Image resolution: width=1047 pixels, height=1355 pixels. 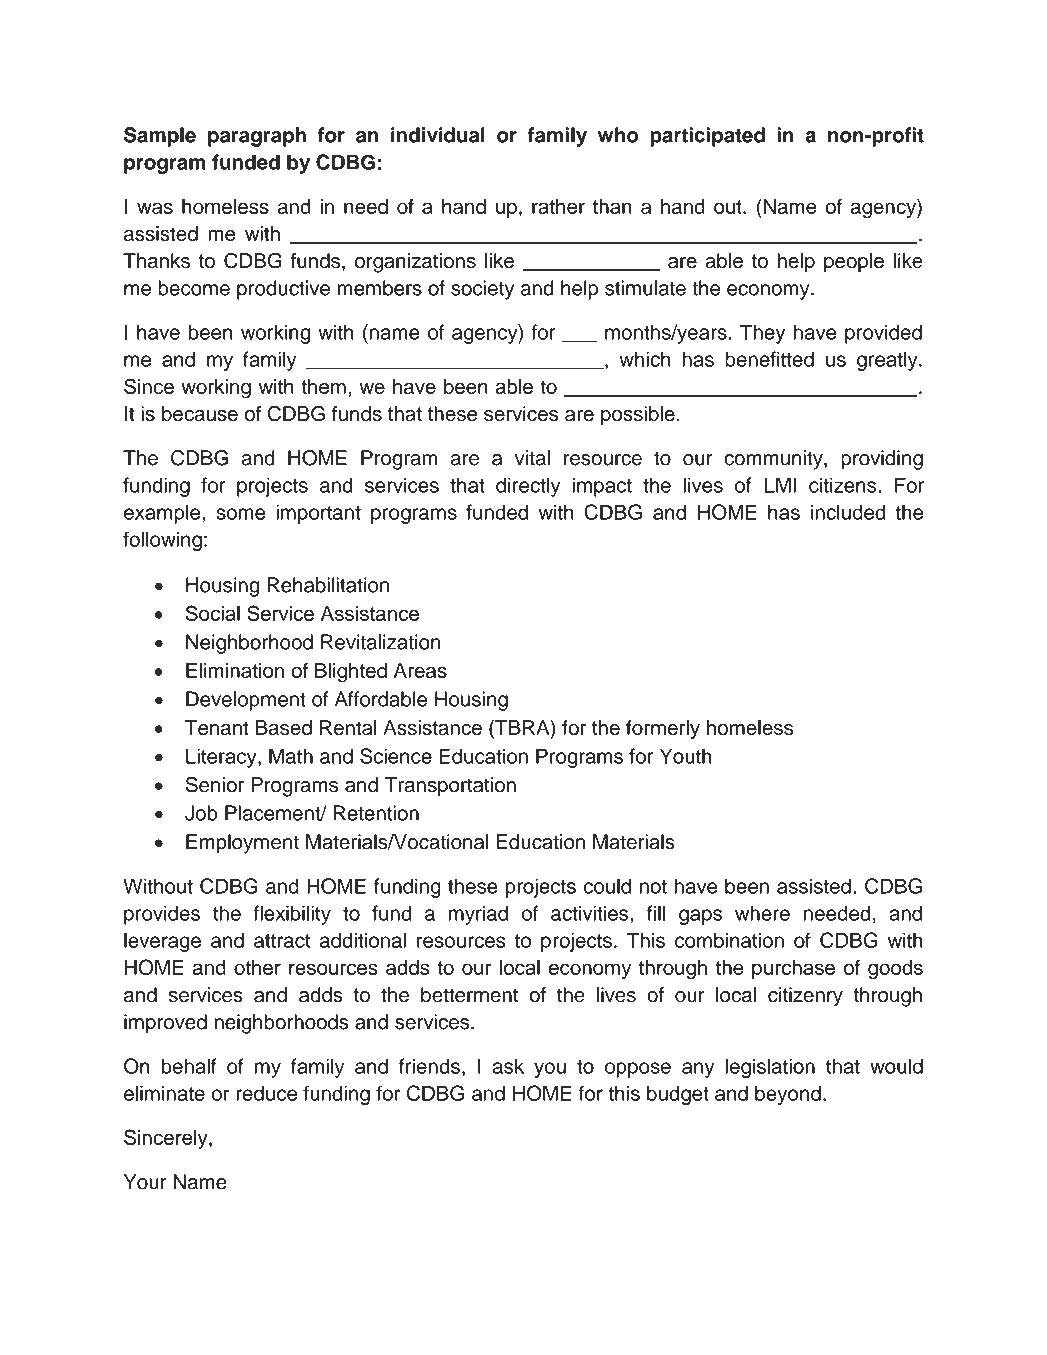 What do you see at coordinates (241, 514) in the page?
I see `some` at bounding box center [241, 514].
